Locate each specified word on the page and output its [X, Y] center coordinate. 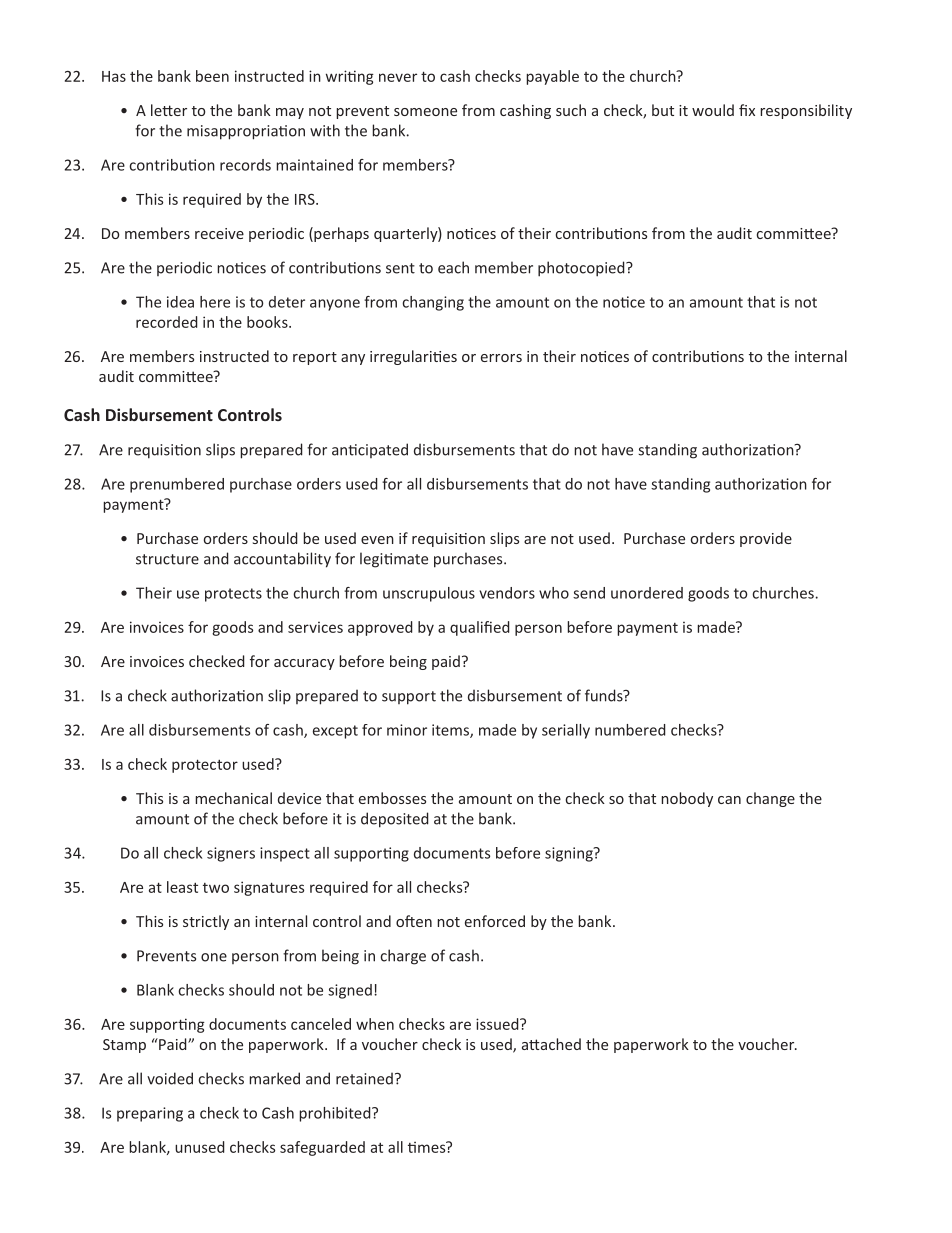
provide [766, 539]
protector [205, 766]
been [212, 76]
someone [425, 112]
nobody [687, 799]
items [451, 731]
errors [501, 358]
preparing [150, 1114]
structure [167, 559]
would [713, 110]
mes [433, 1147]
